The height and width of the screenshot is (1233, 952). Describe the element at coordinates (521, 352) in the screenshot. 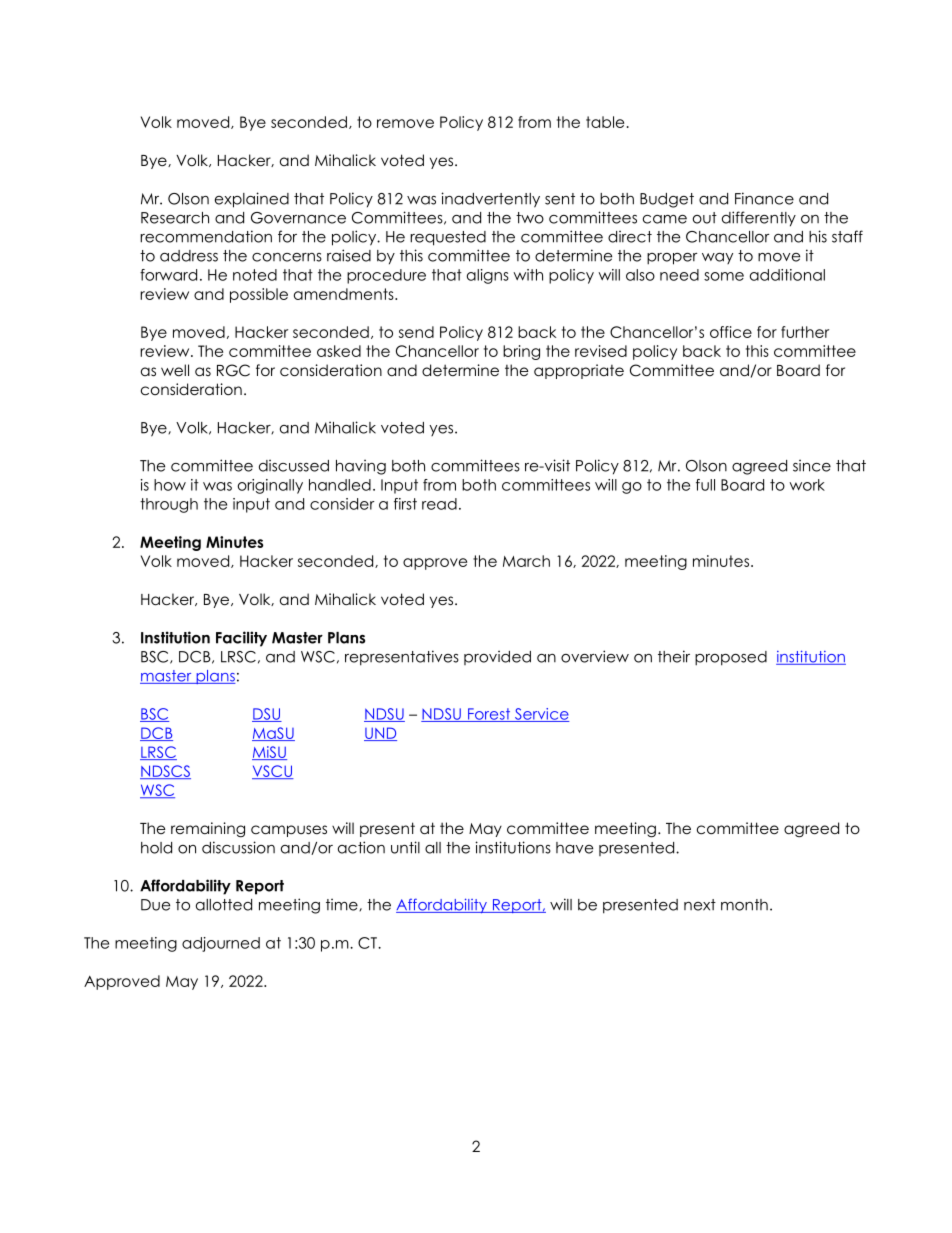

I see `bring` at that location.
